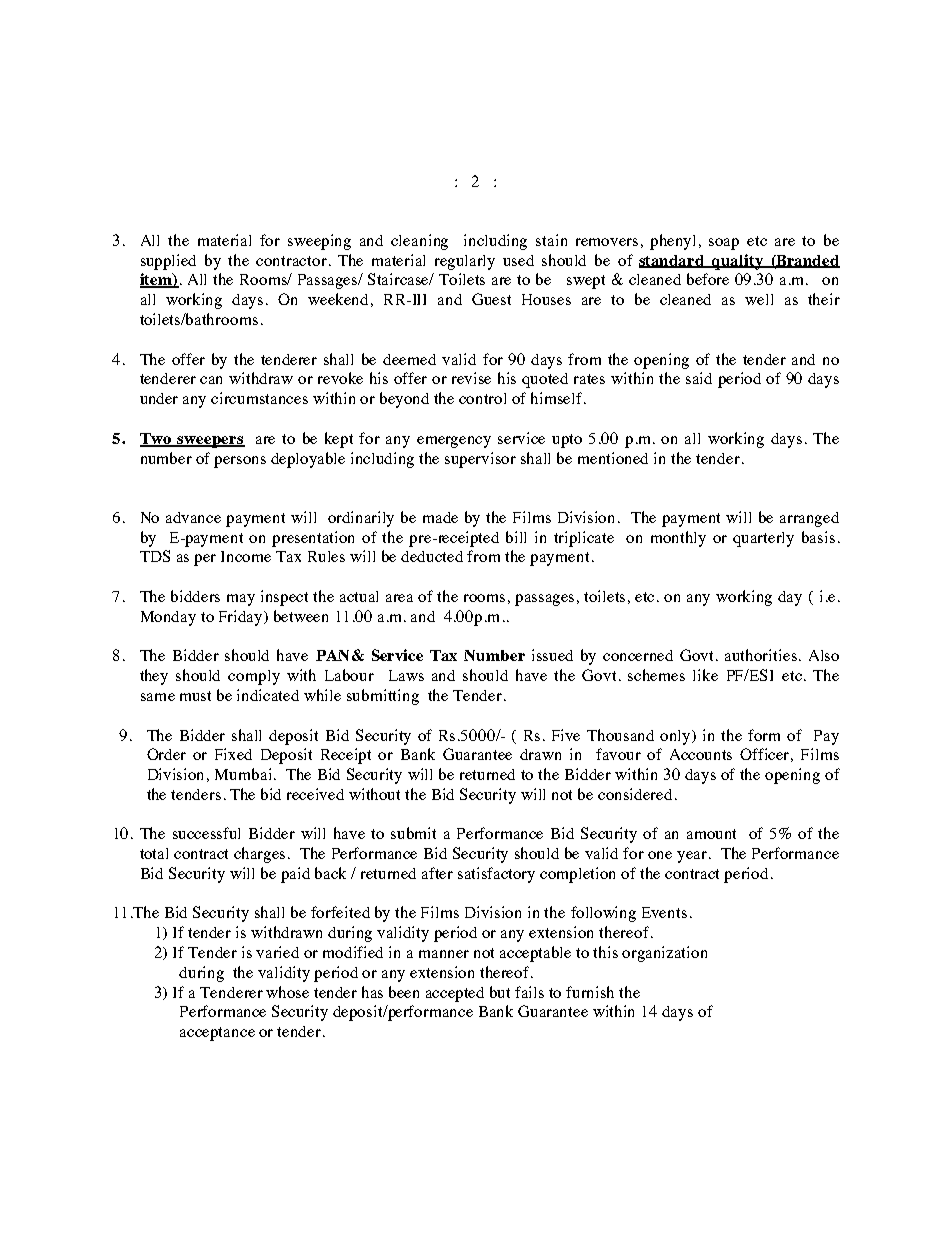 The height and width of the page is (1233, 952). I want to click on but, so click(500, 992).
